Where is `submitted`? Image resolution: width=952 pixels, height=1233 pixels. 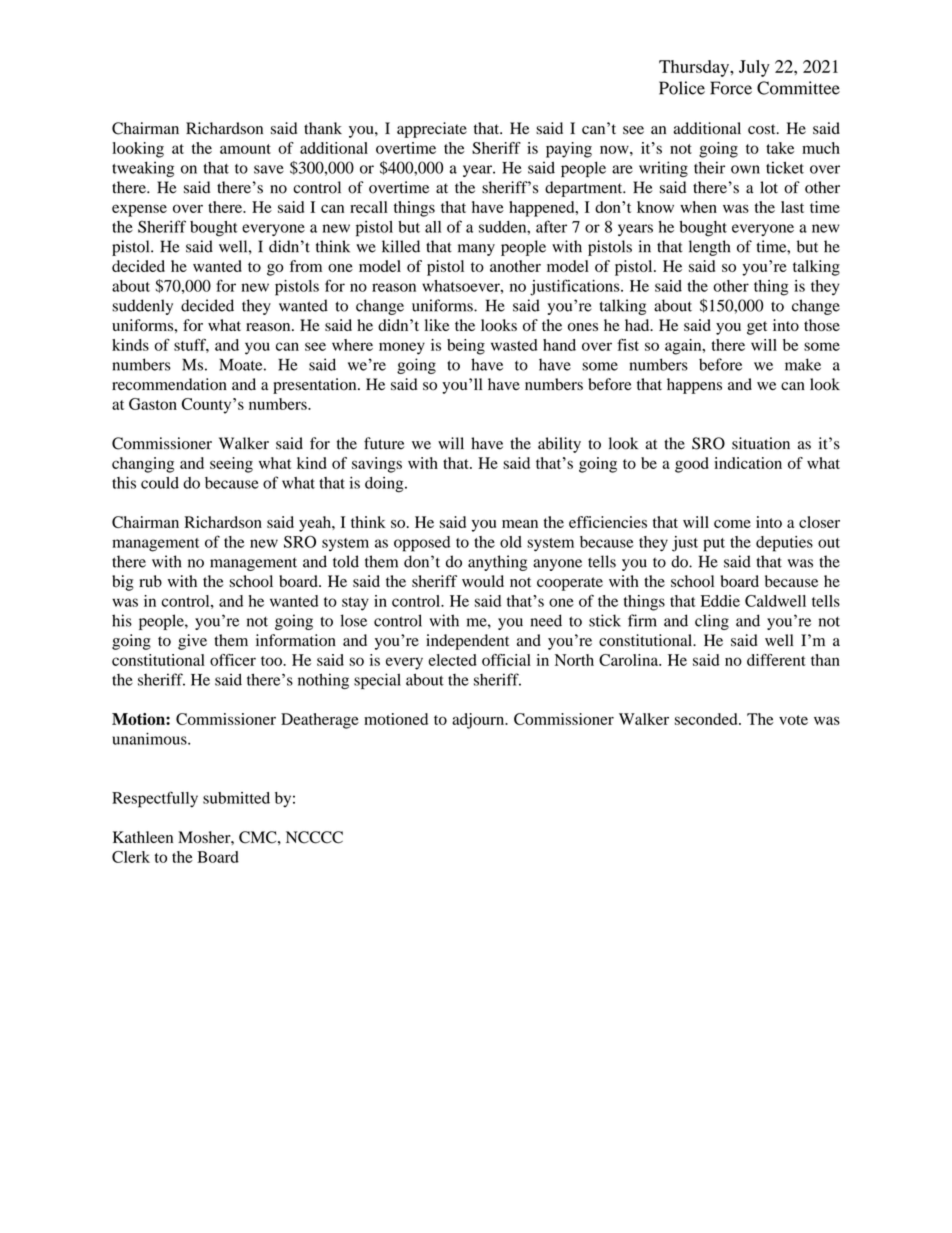 submitted is located at coordinates (236, 798).
